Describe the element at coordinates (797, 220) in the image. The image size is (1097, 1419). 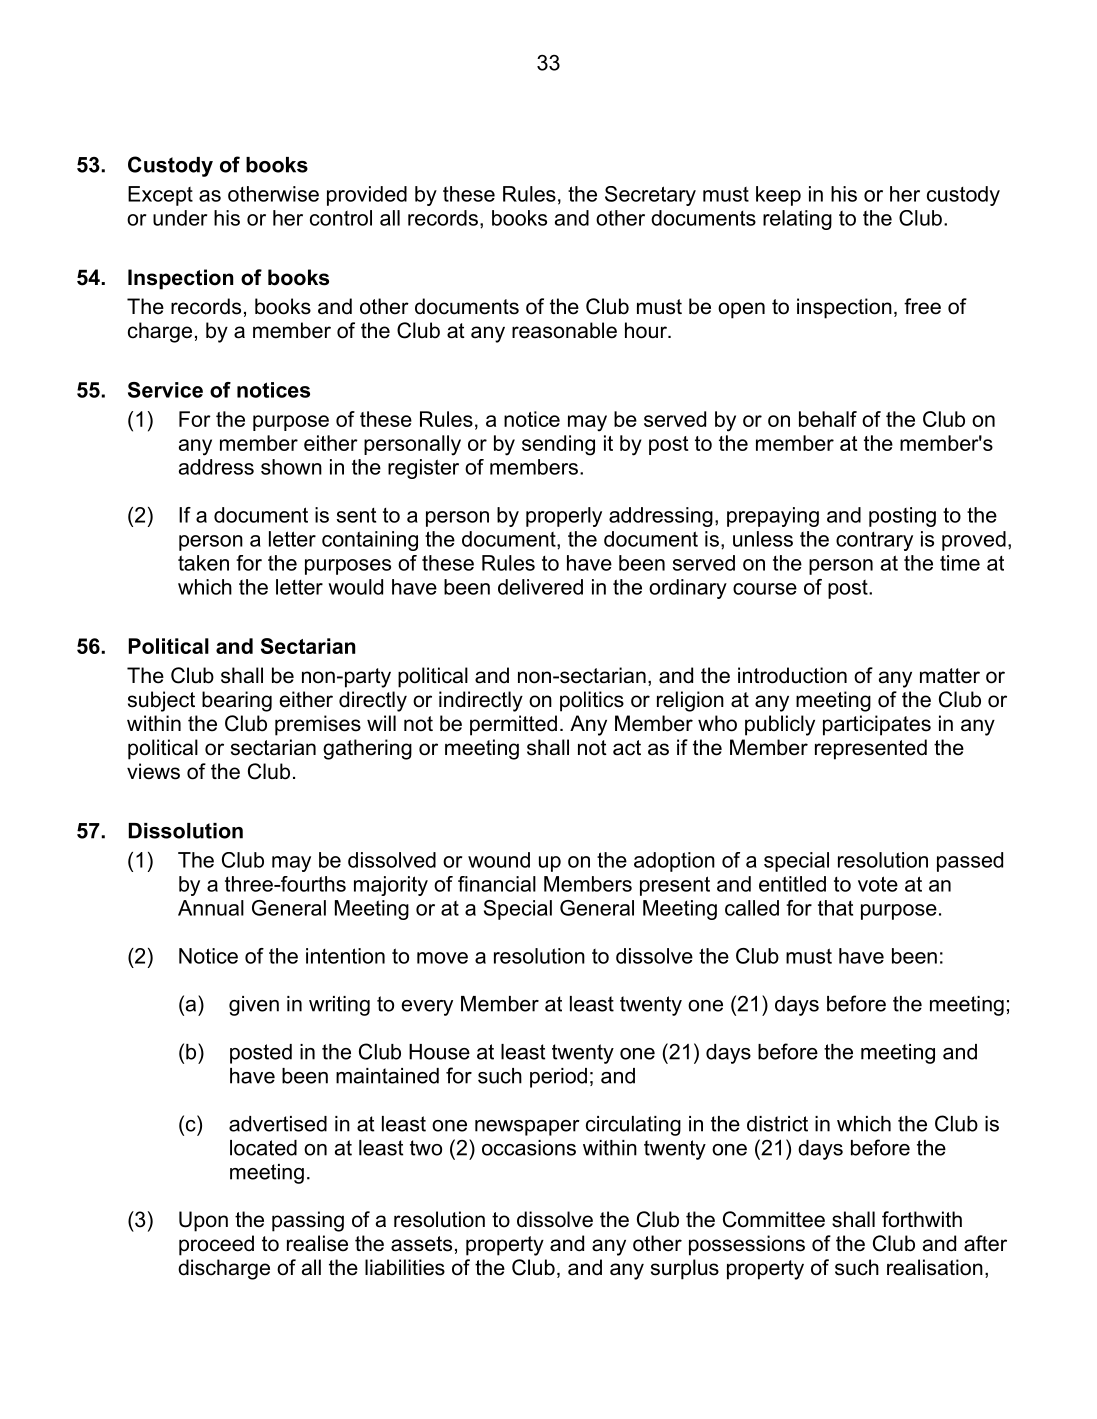
I see `relating` at that location.
